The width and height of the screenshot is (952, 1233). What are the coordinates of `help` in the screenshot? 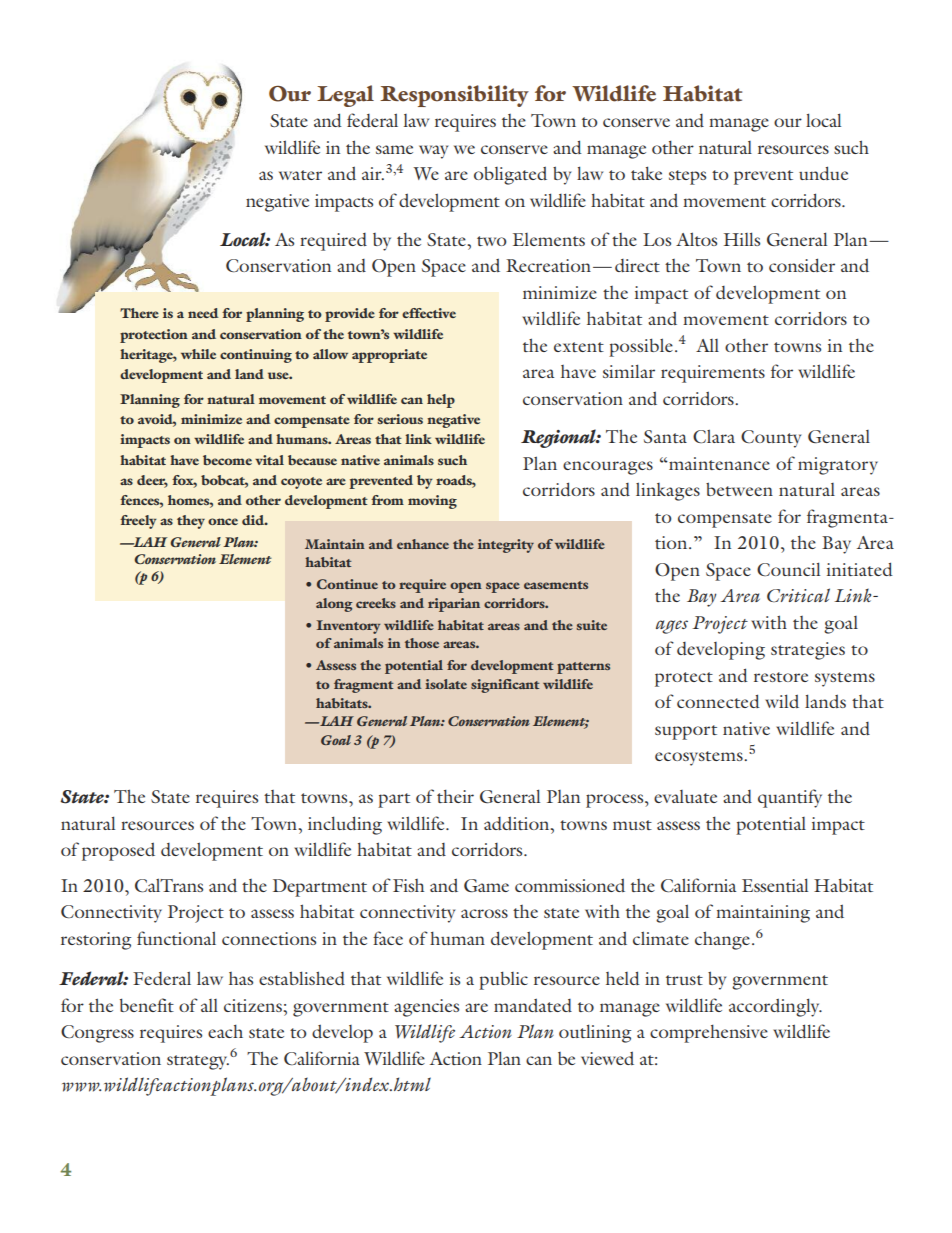 It's located at (441, 401).
